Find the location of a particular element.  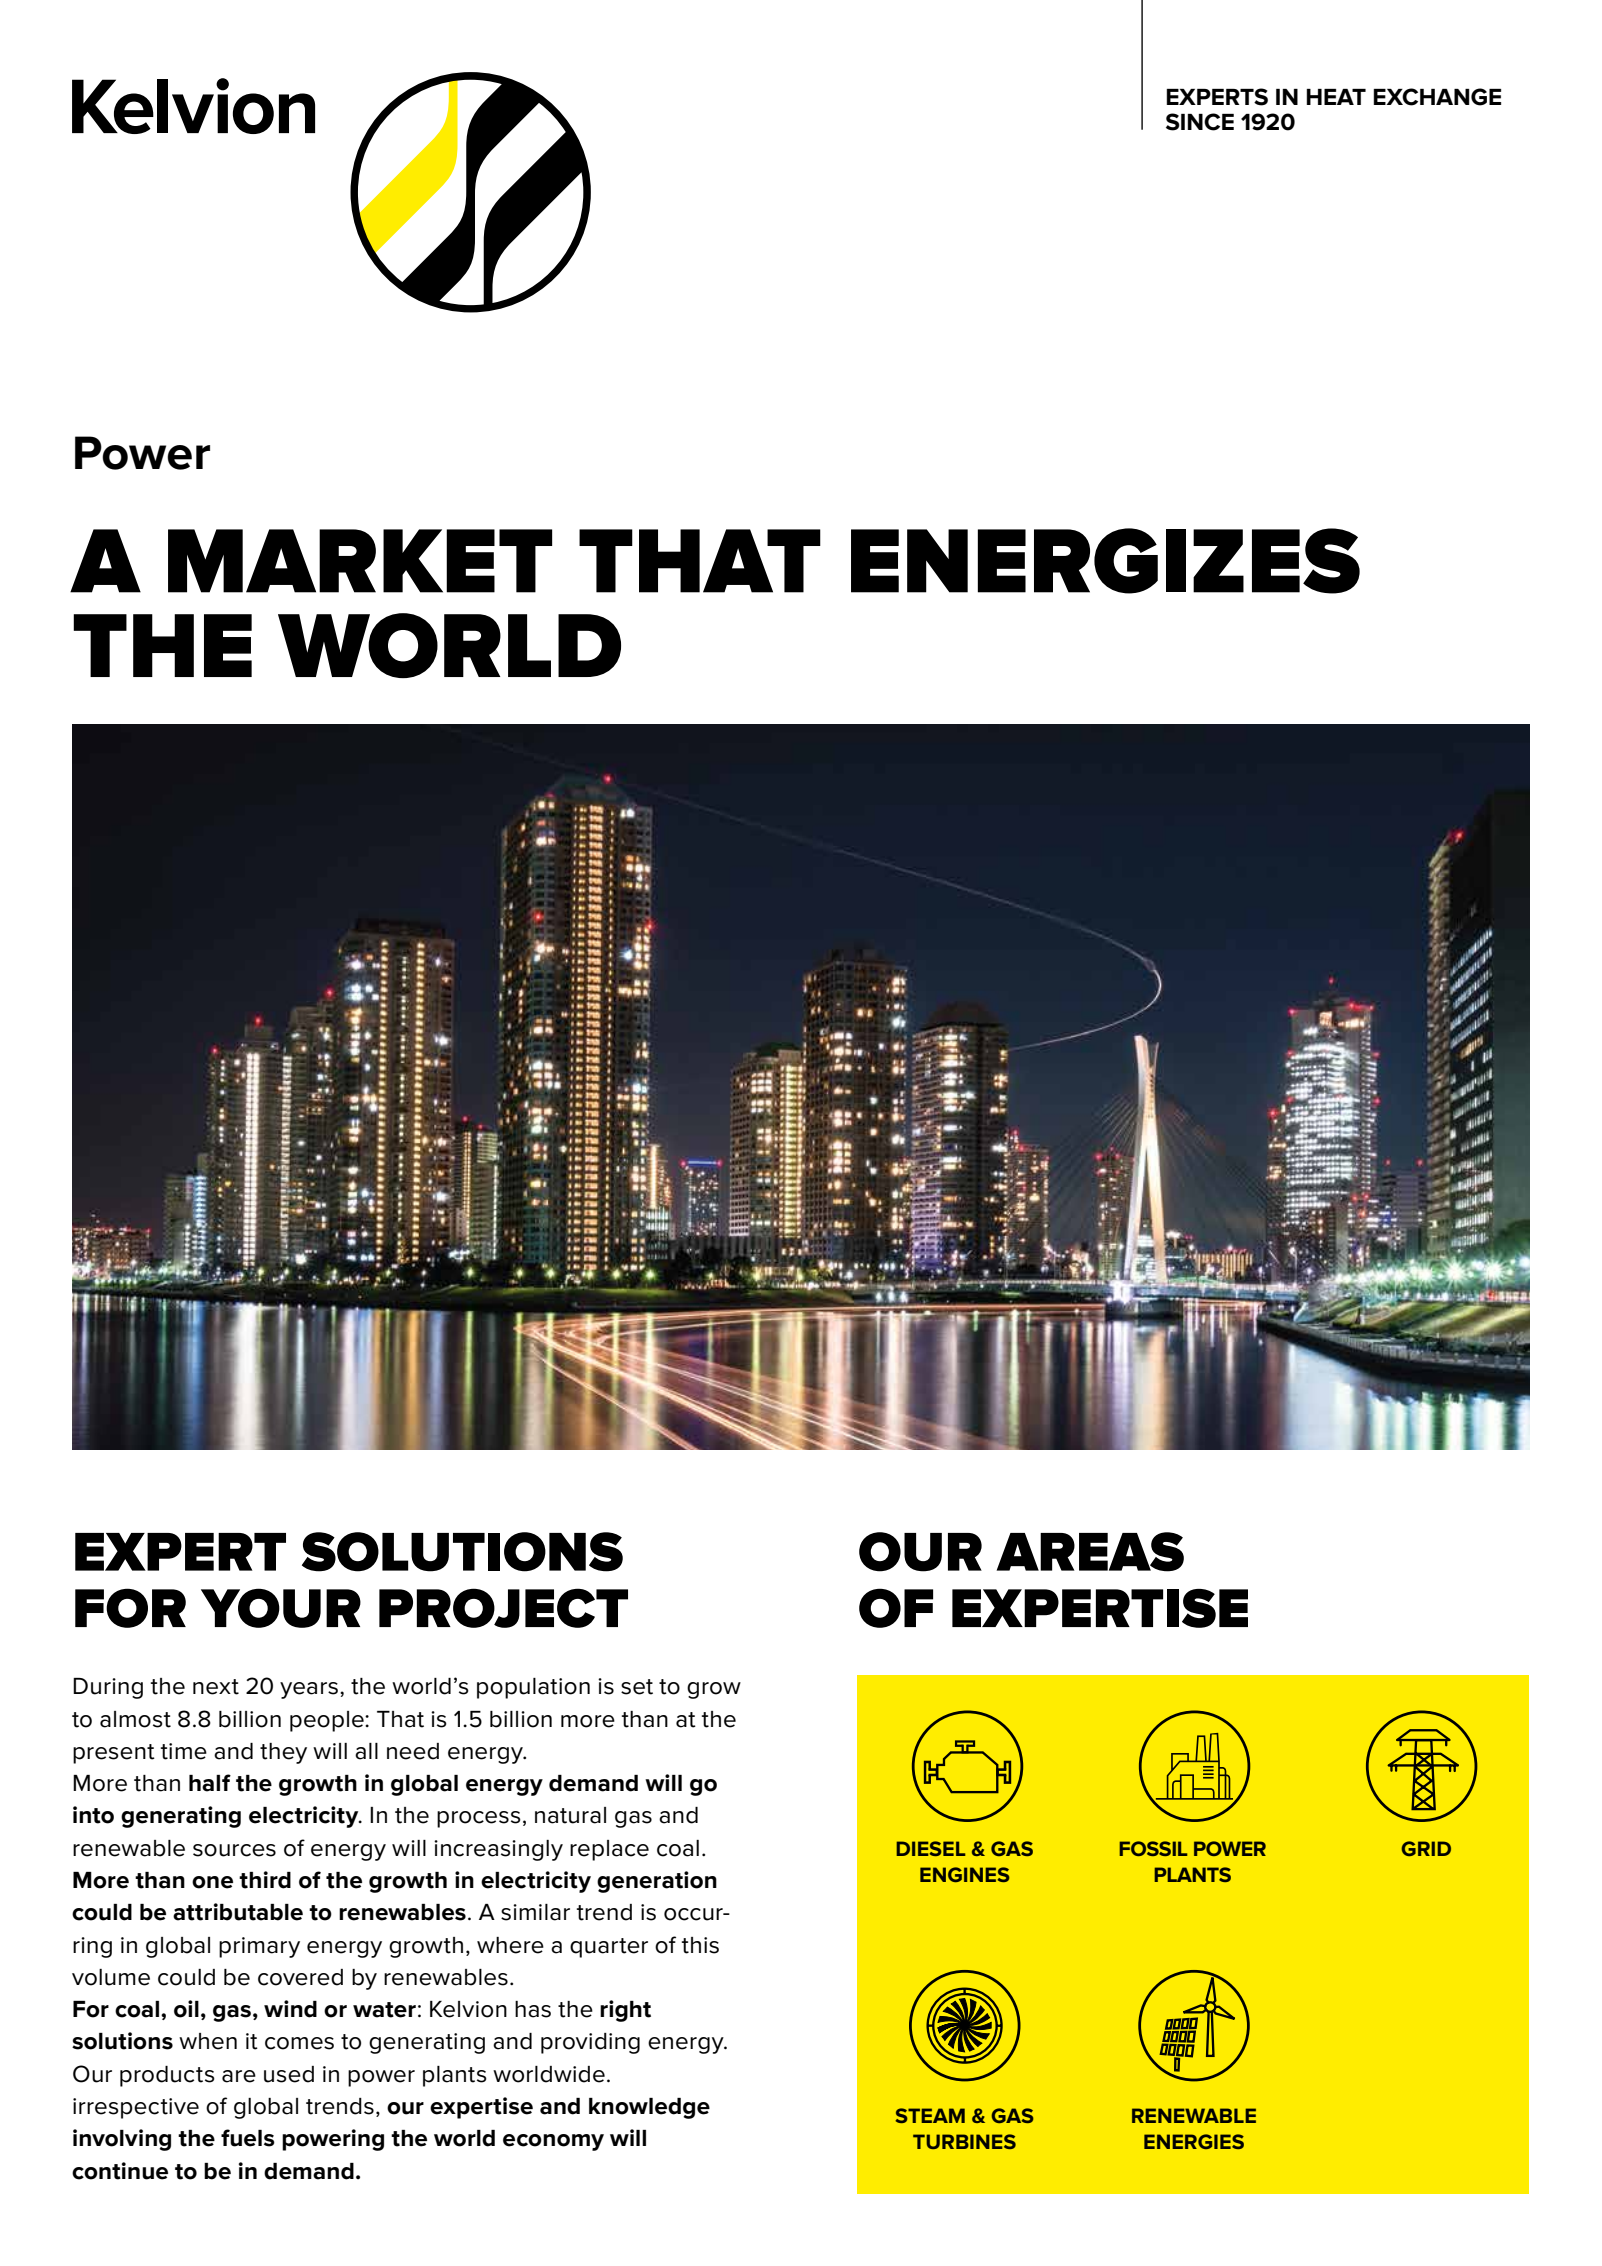

ENERGIZES is located at coordinates (1105, 561).
